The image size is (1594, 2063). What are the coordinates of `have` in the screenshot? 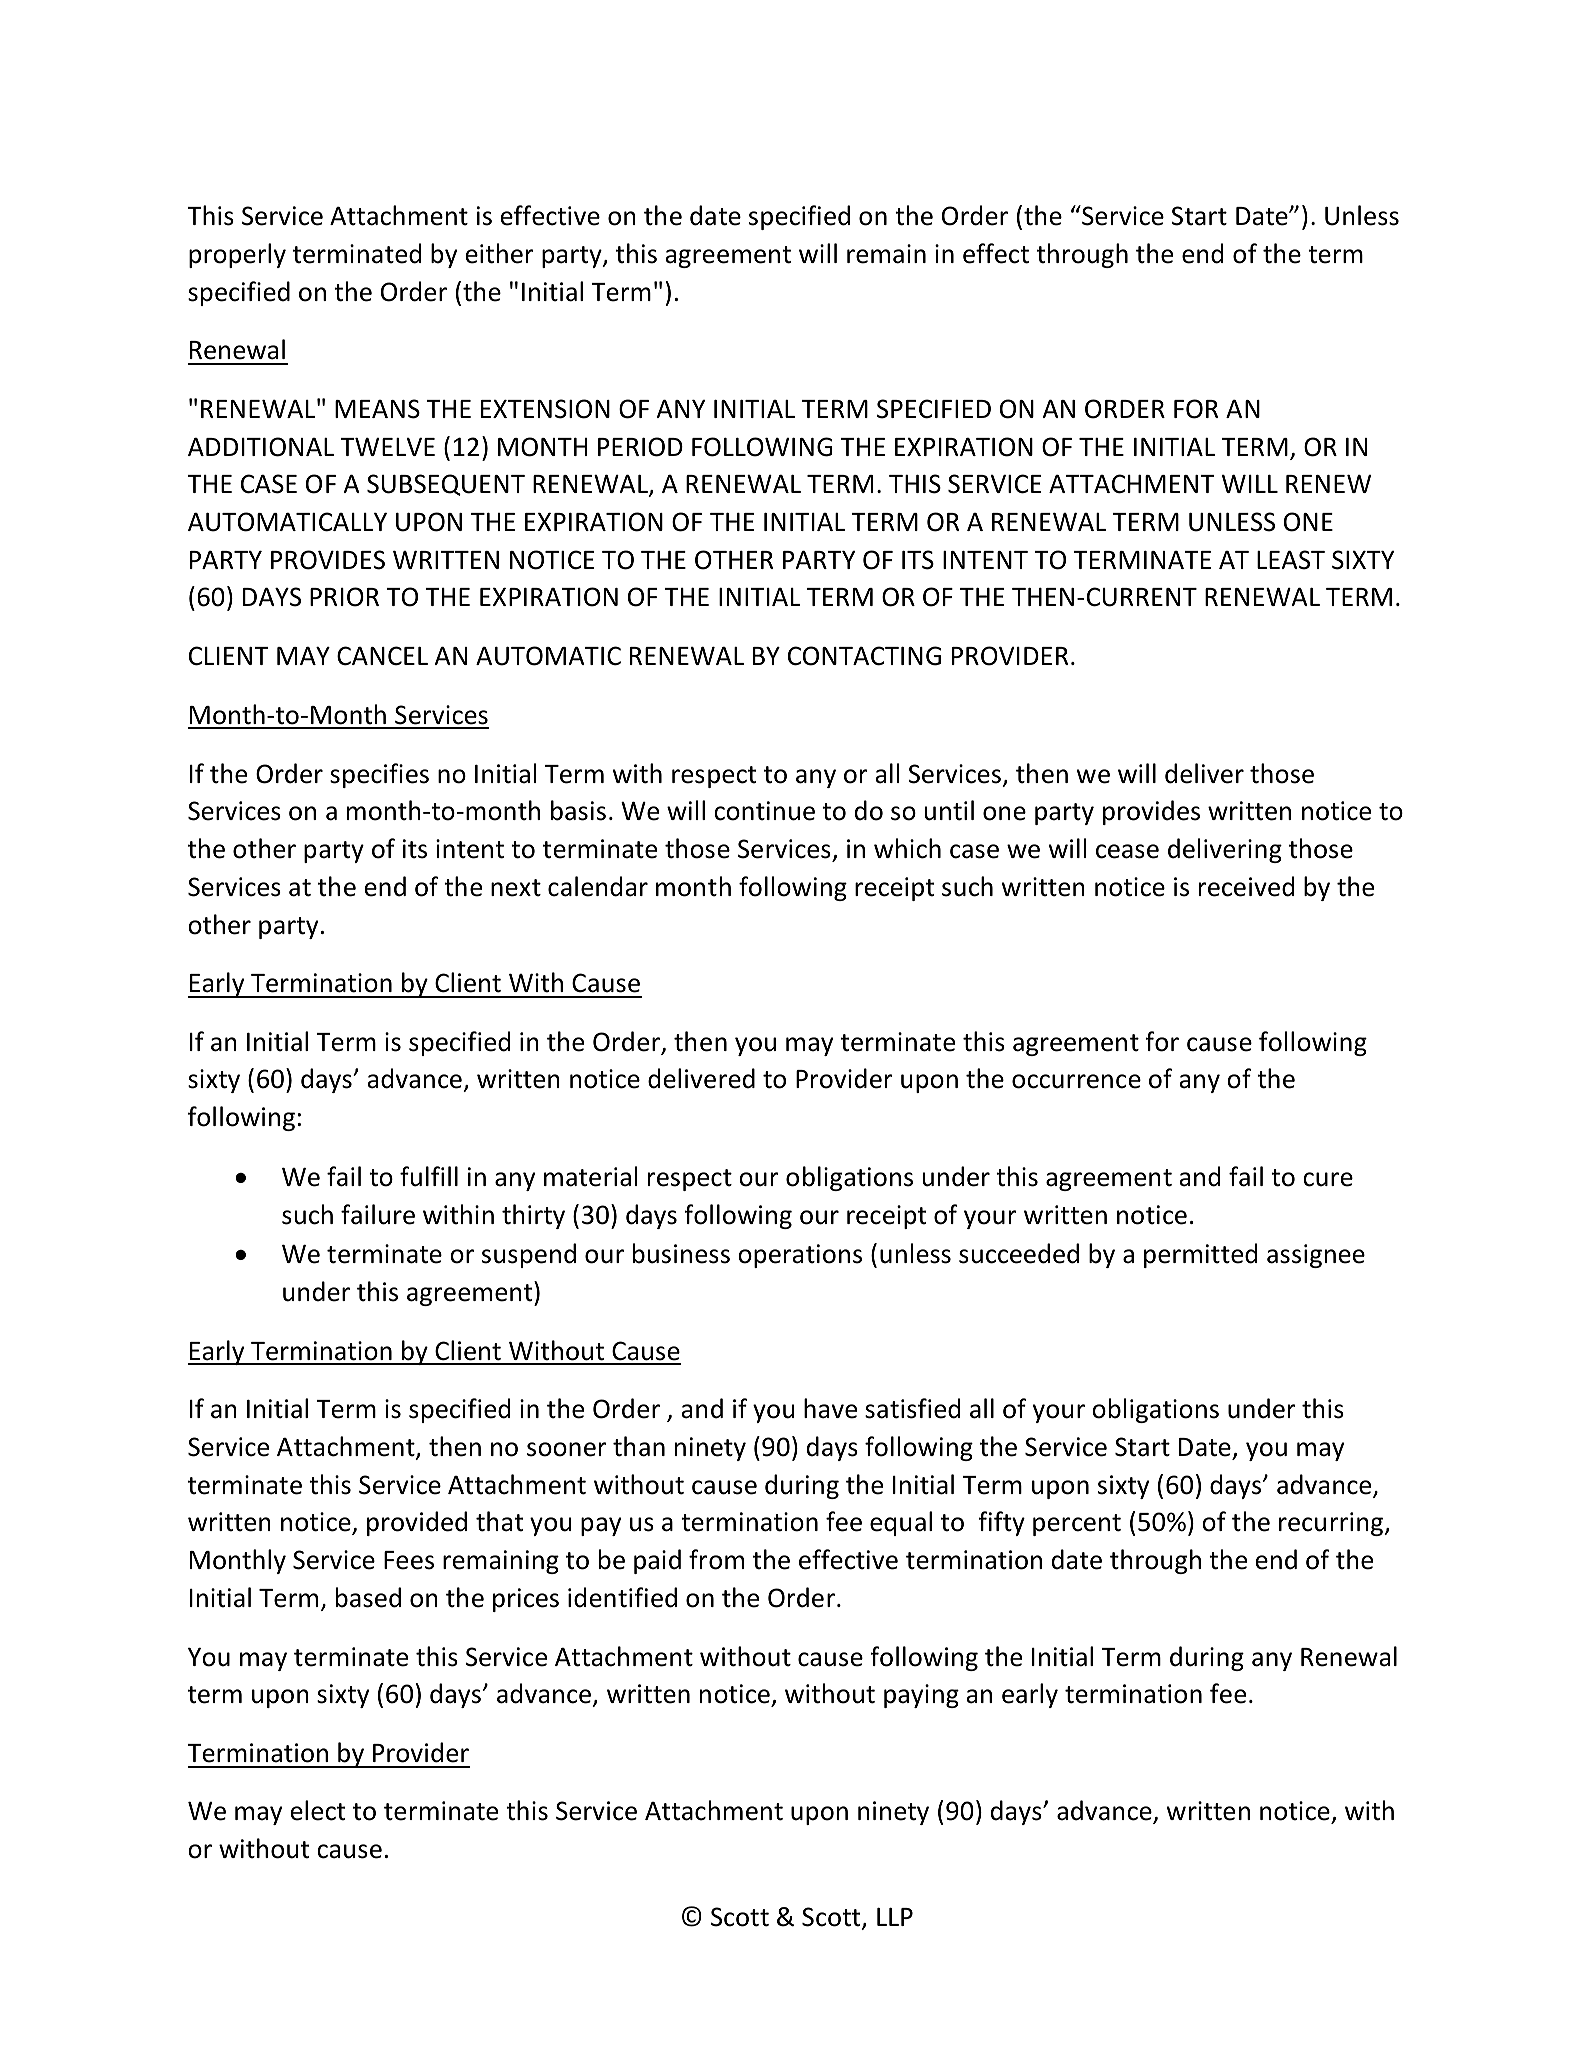 It's located at (830, 1408).
